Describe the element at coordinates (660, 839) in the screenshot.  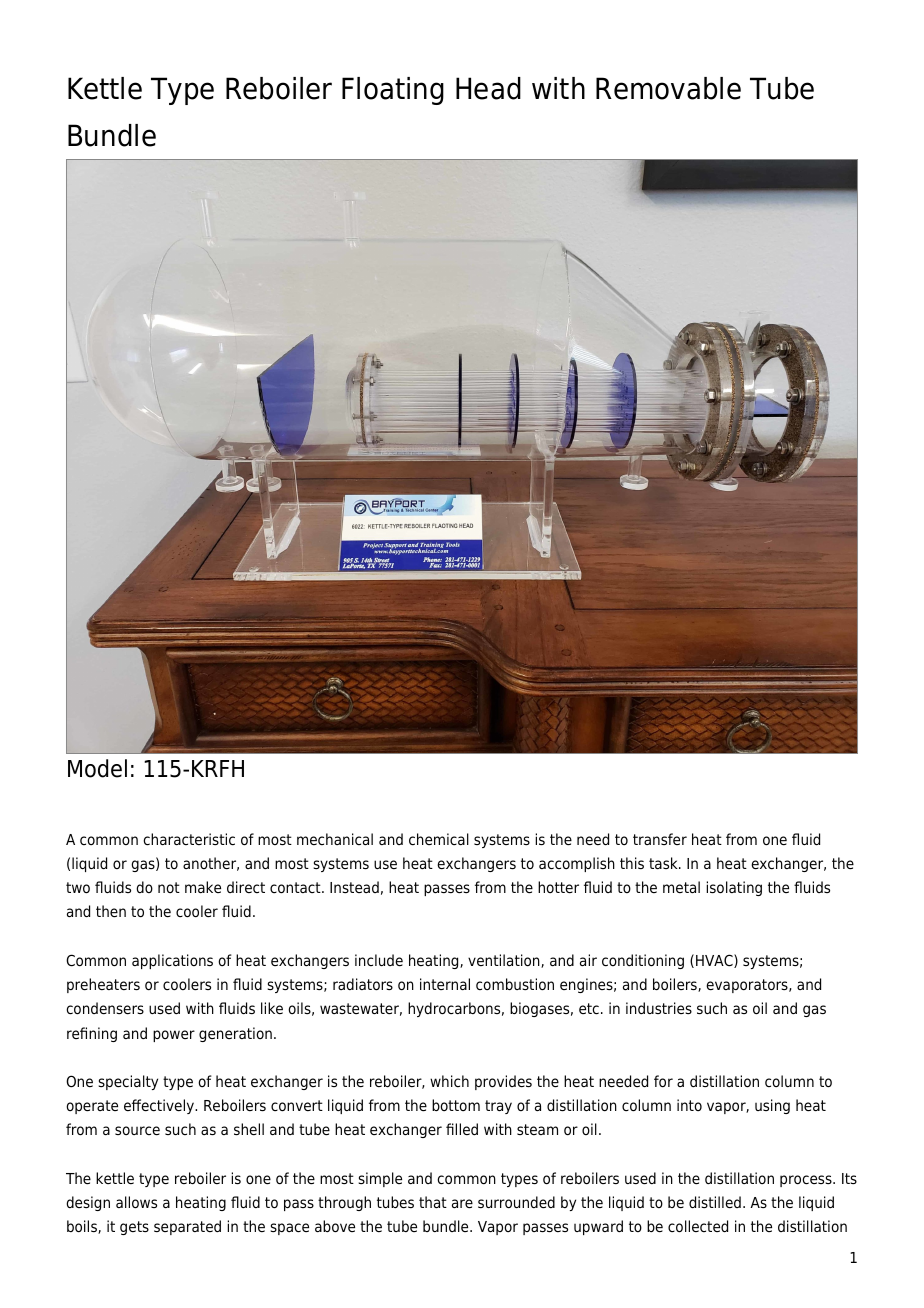
I see `transfer` at that location.
